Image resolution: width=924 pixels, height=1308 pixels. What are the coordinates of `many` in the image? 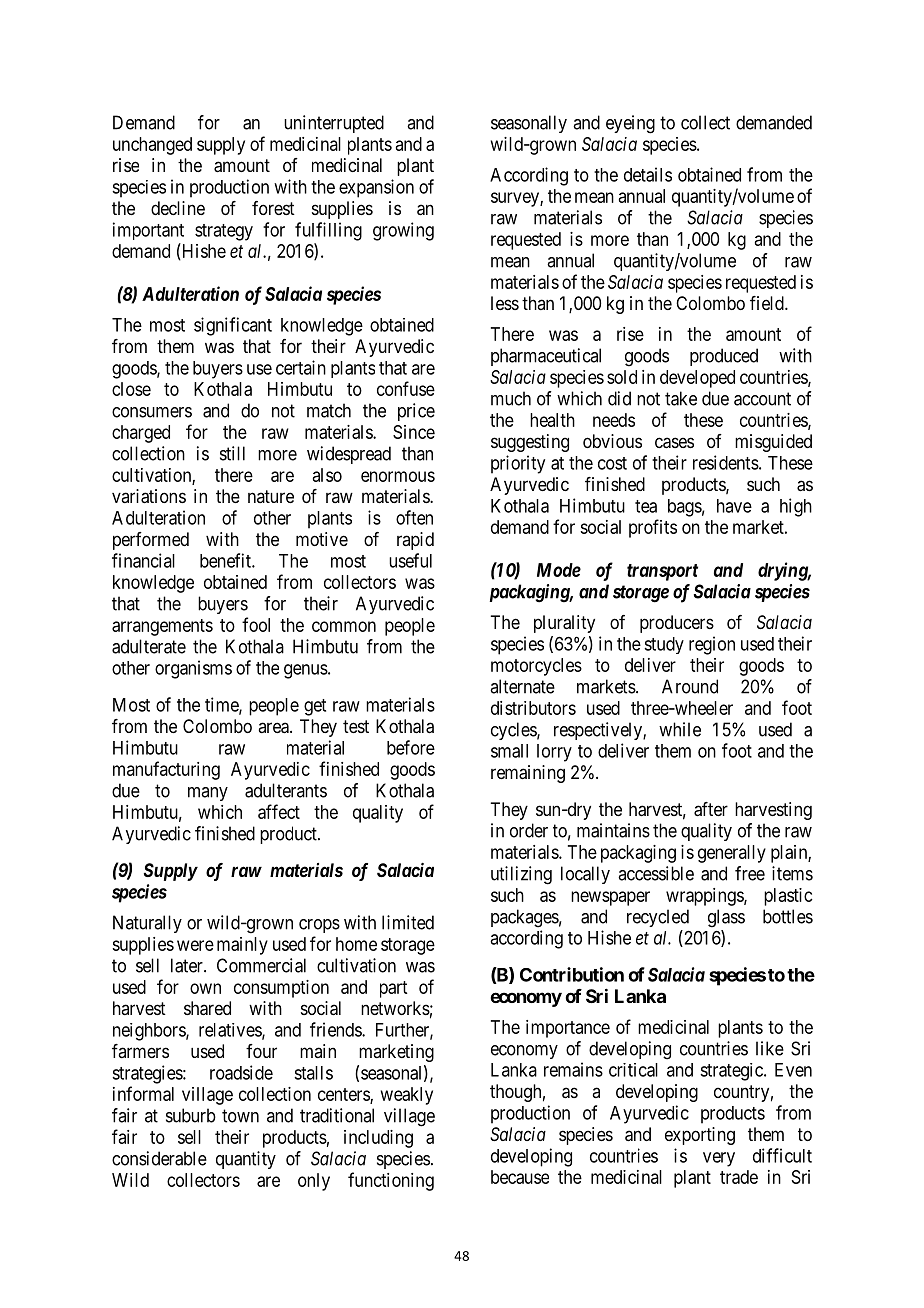 It's located at (208, 794).
